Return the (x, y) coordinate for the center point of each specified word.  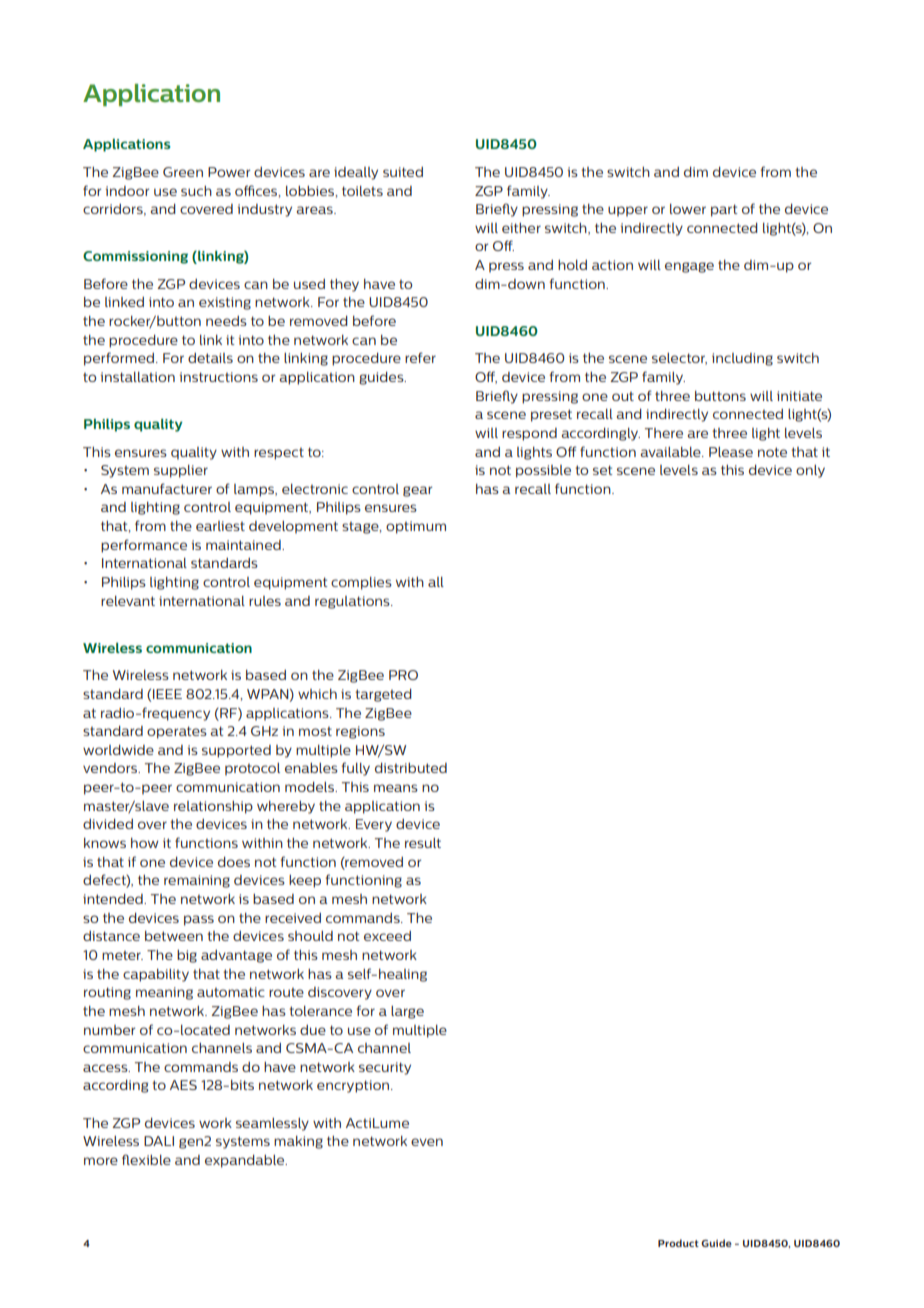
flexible (146, 1159)
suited (403, 172)
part (724, 210)
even (427, 1142)
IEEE (167, 694)
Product (678, 1243)
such (196, 191)
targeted (383, 695)
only (810, 471)
